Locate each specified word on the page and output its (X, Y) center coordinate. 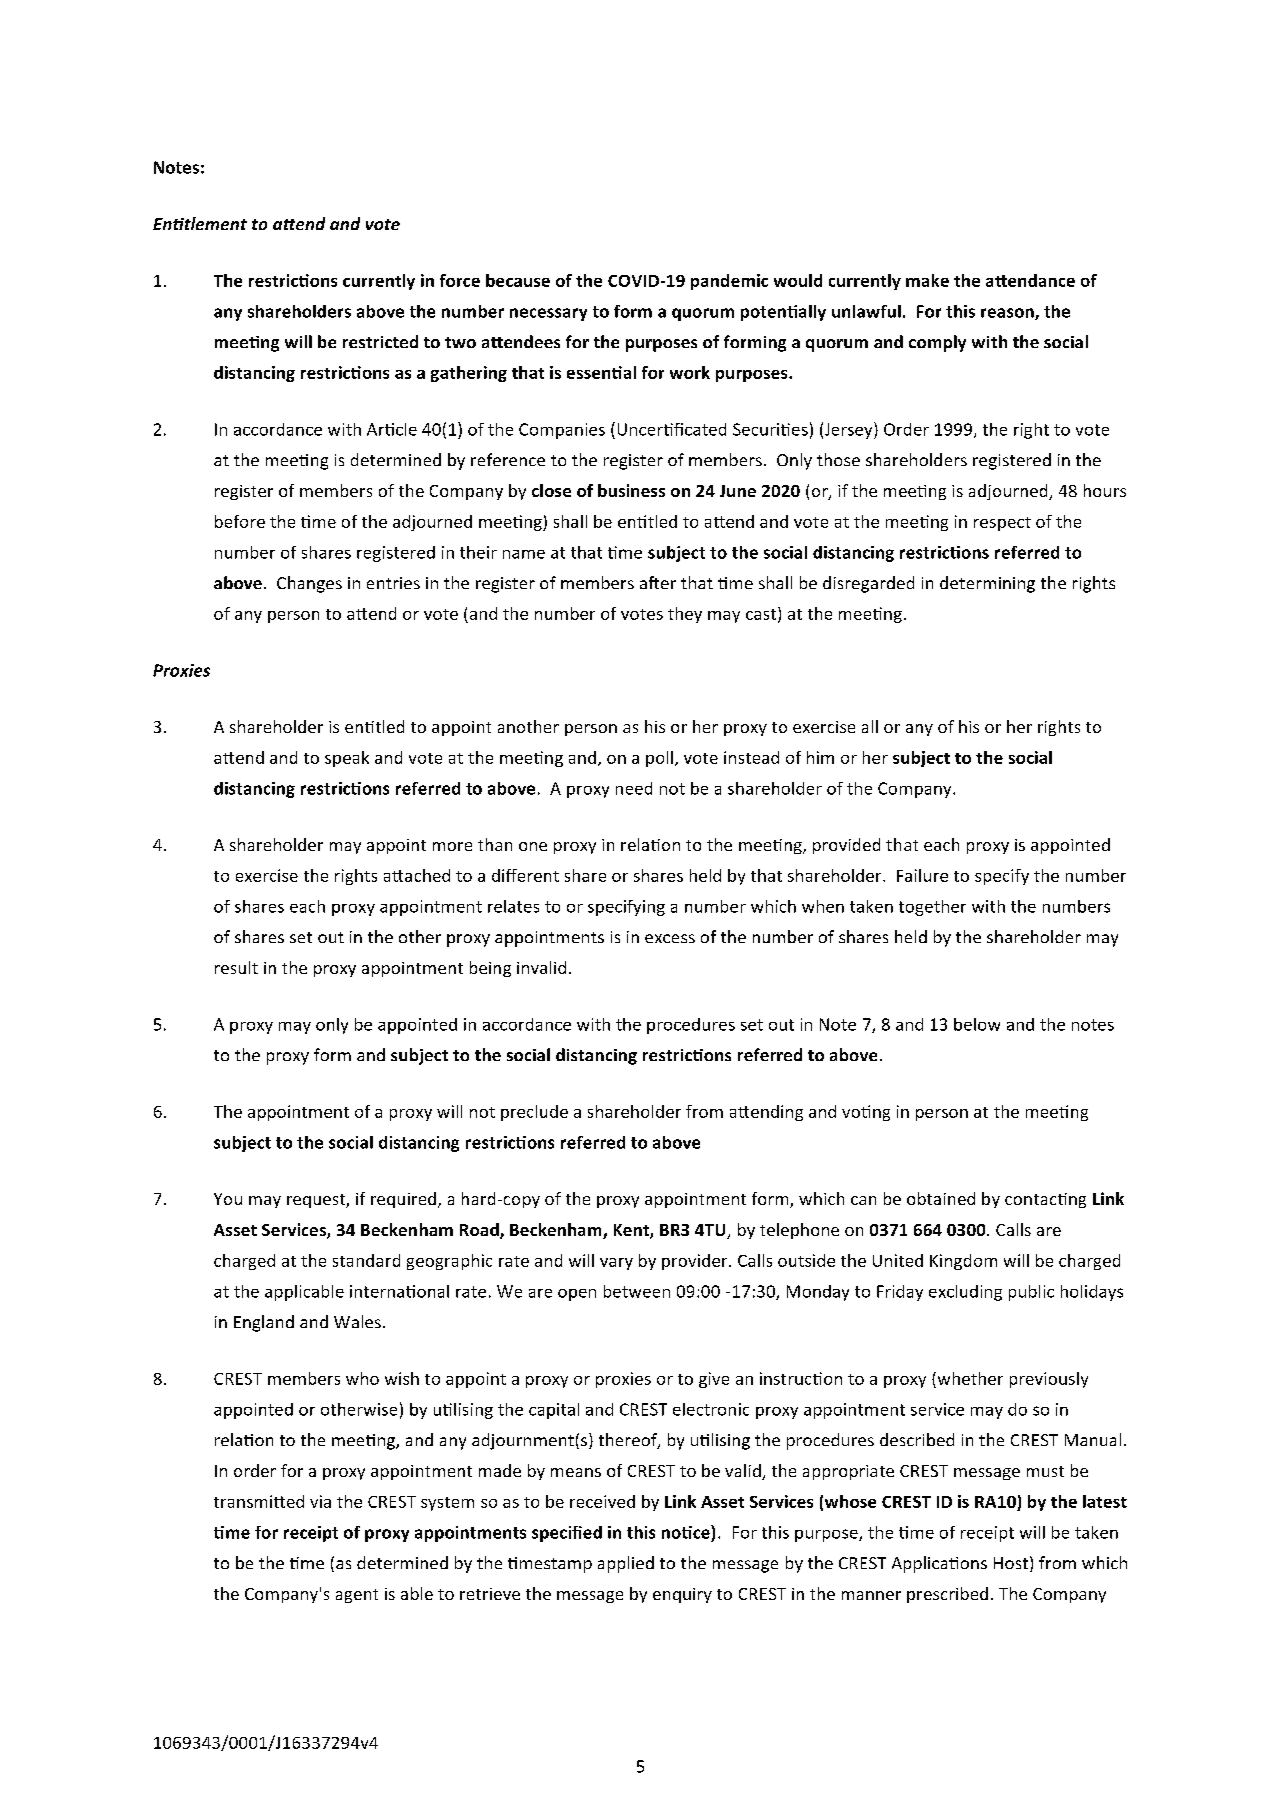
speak (347, 759)
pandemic (729, 282)
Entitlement (200, 223)
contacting (1045, 1200)
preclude (534, 1113)
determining (987, 584)
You (228, 1199)
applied (626, 1564)
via (320, 1501)
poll (659, 759)
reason (1008, 314)
